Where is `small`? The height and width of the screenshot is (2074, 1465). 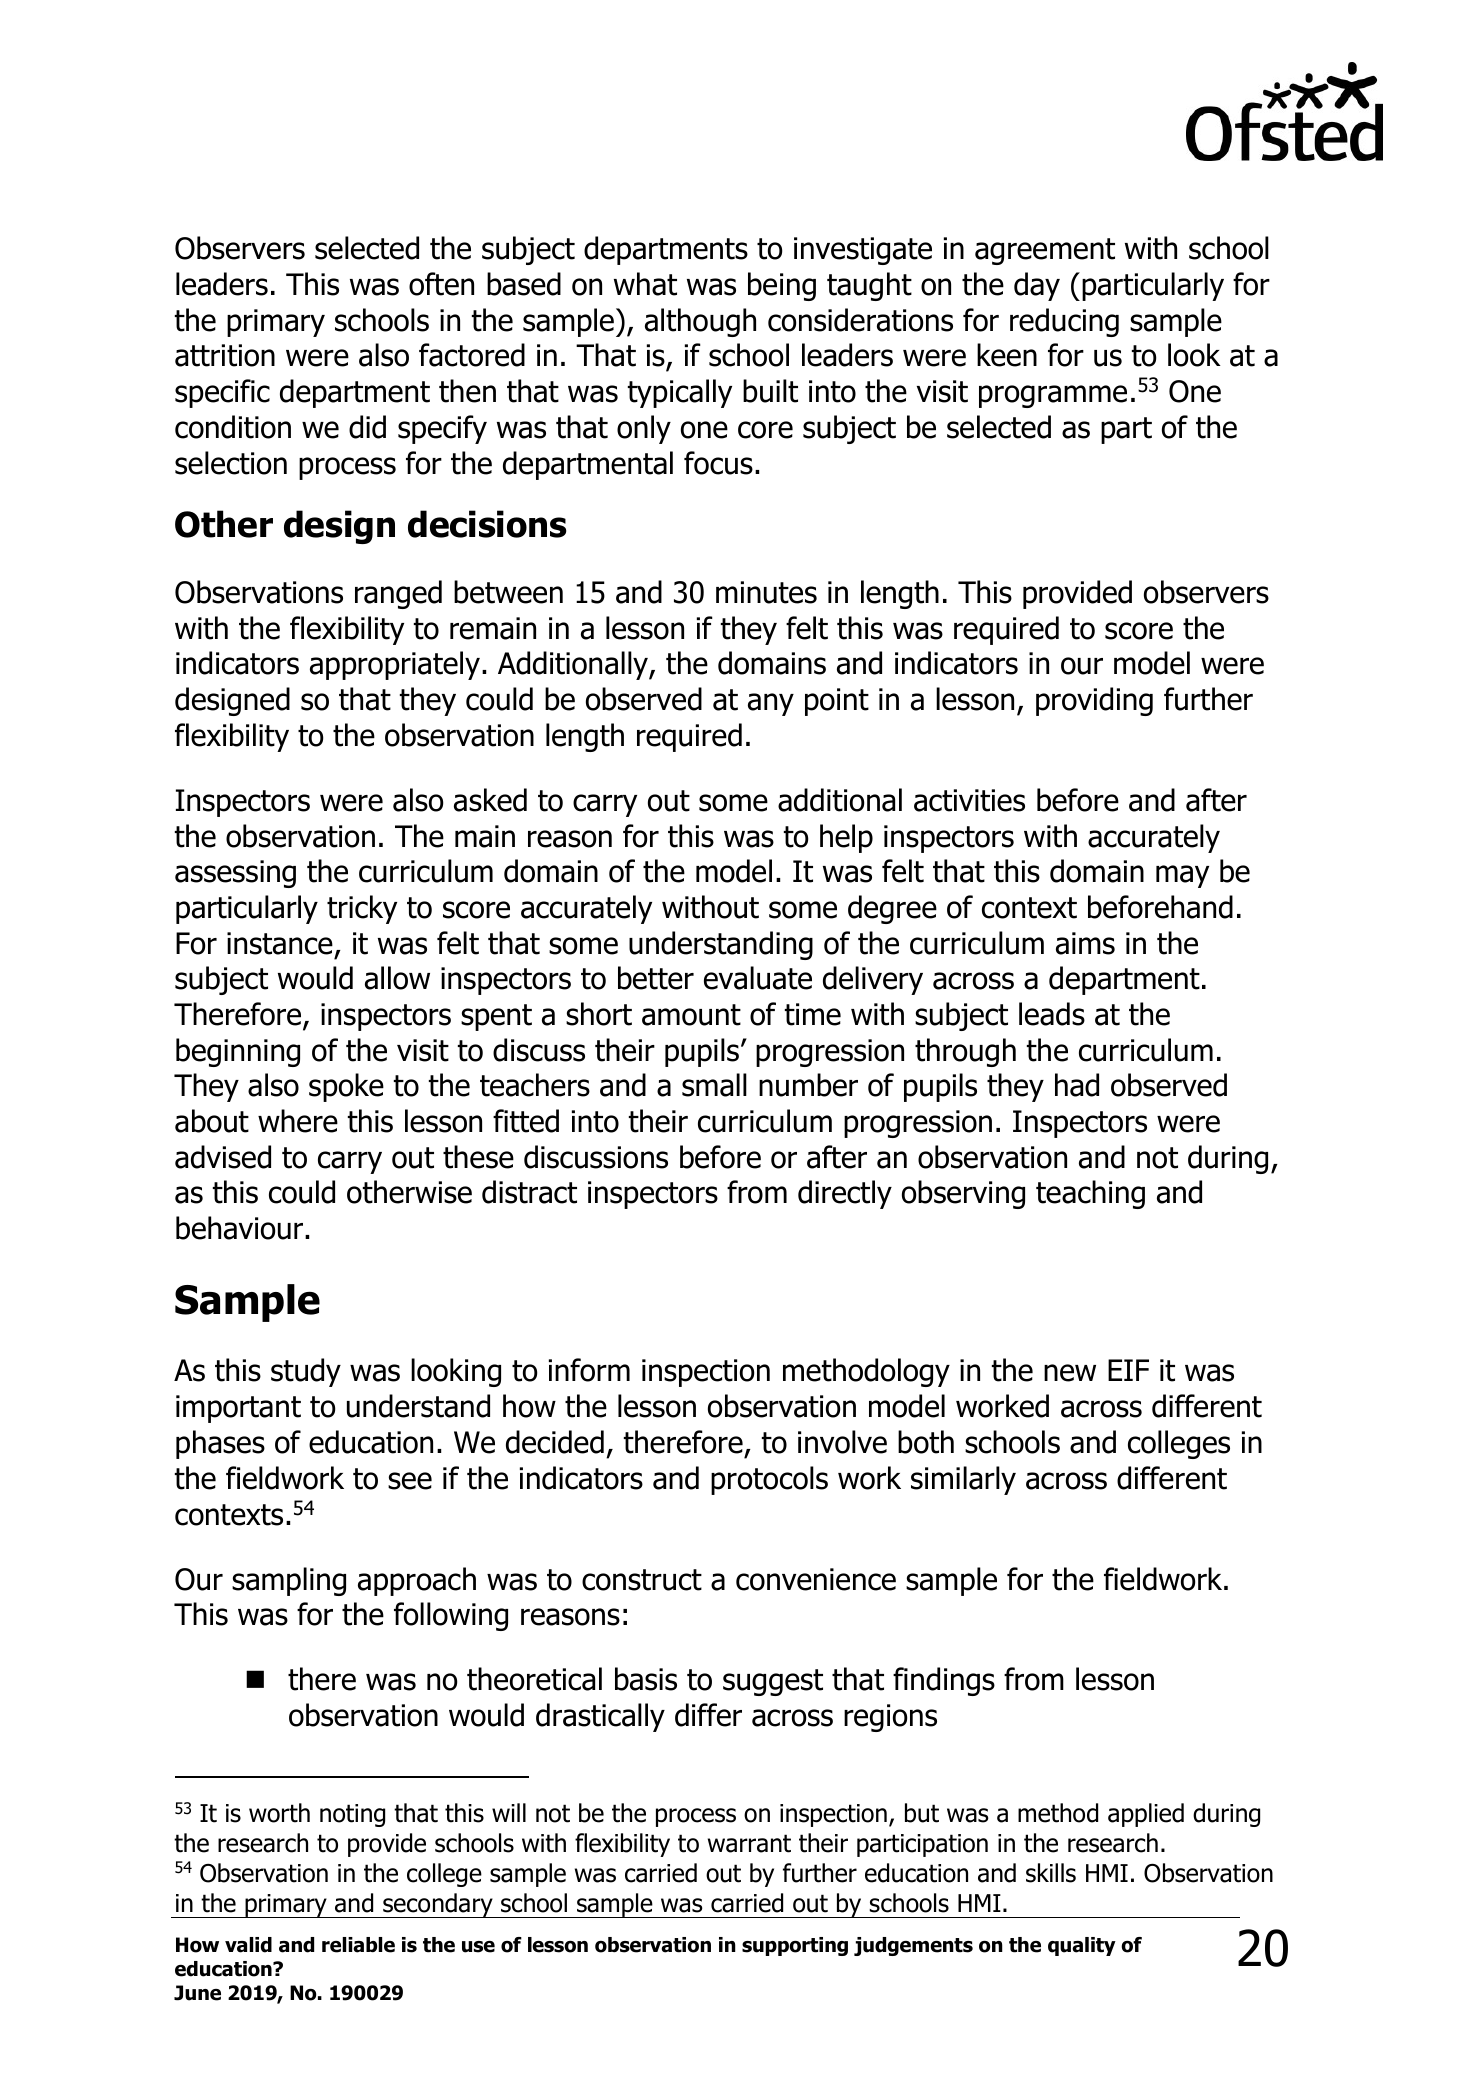
small is located at coordinates (714, 1085).
